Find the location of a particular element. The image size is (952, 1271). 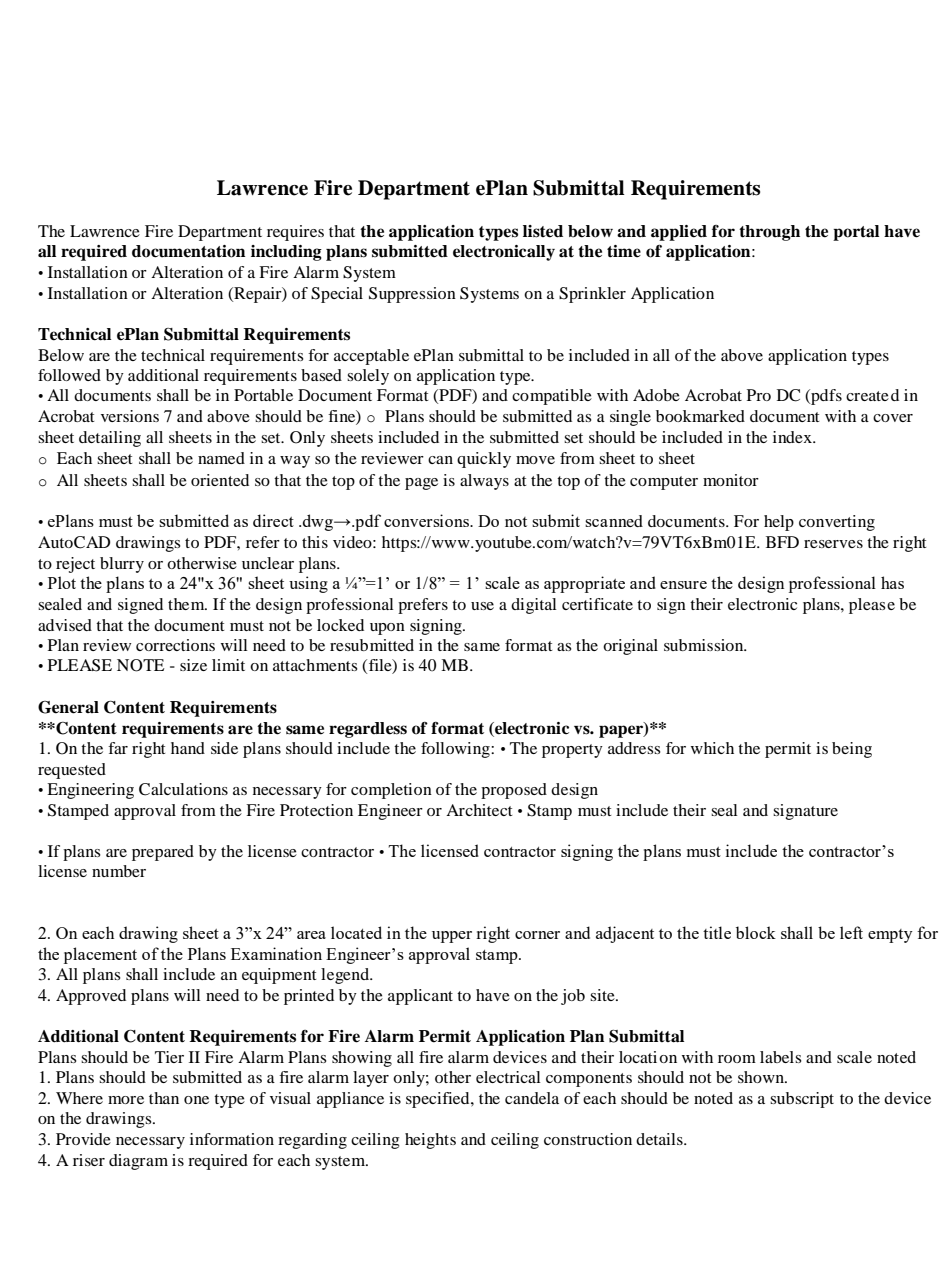

following is located at coordinates (456, 750).
